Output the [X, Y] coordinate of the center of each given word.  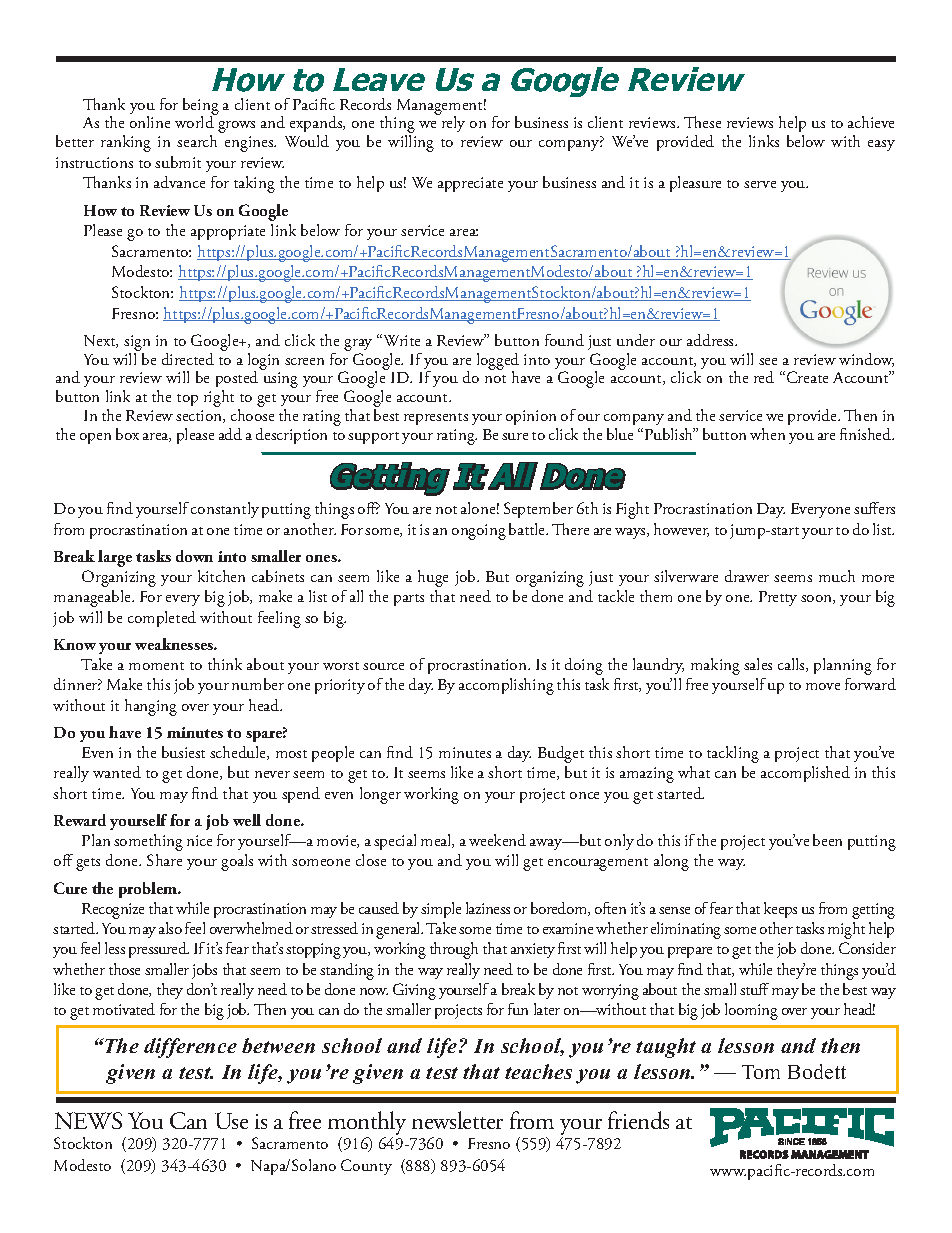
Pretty [778, 598]
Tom [761, 1072]
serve [760, 184]
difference [190, 1048]
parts [409, 600]
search [197, 141]
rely [452, 123]
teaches [538, 1071]
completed [162, 619]
